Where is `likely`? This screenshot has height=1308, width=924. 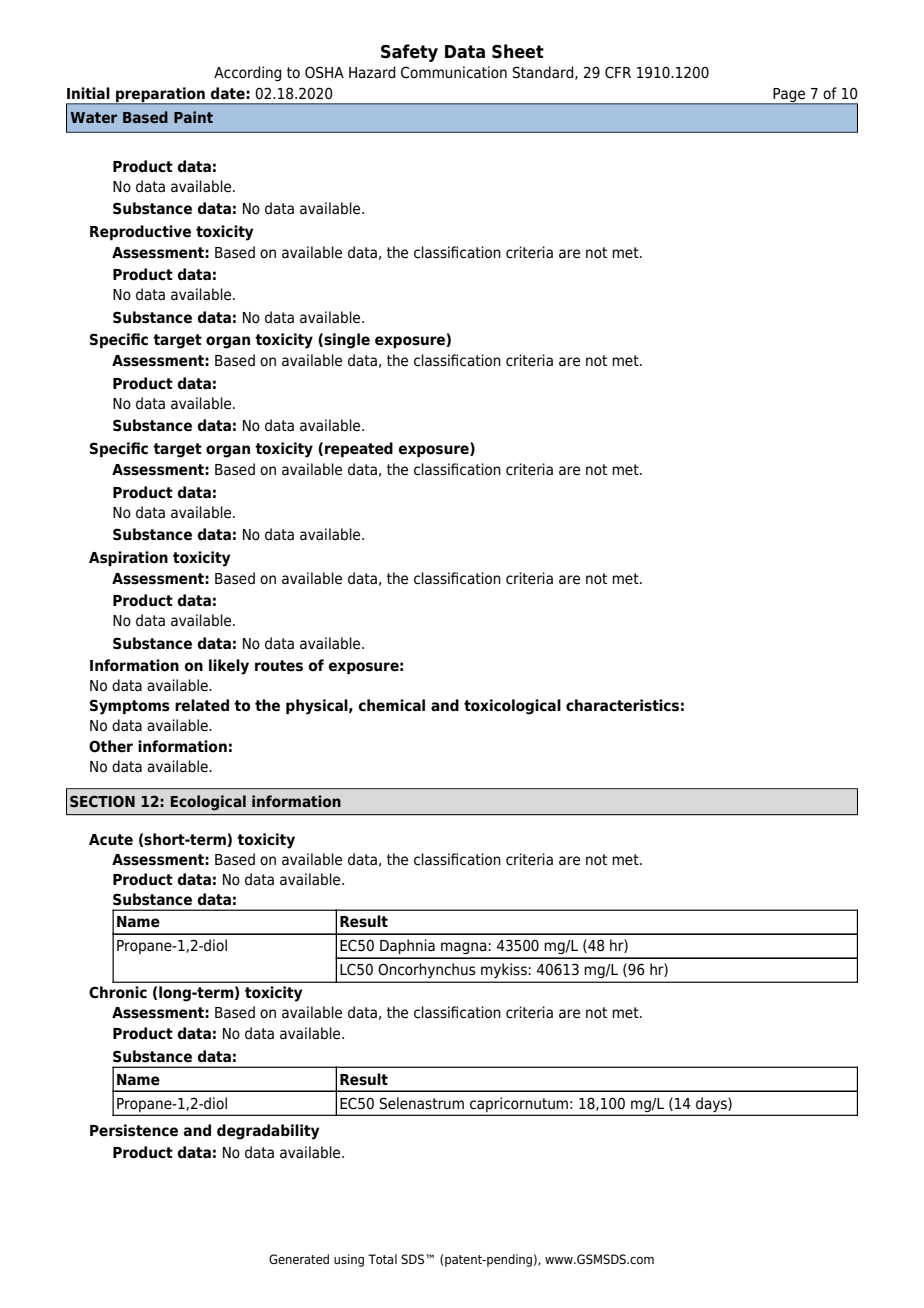 likely is located at coordinates (229, 667).
